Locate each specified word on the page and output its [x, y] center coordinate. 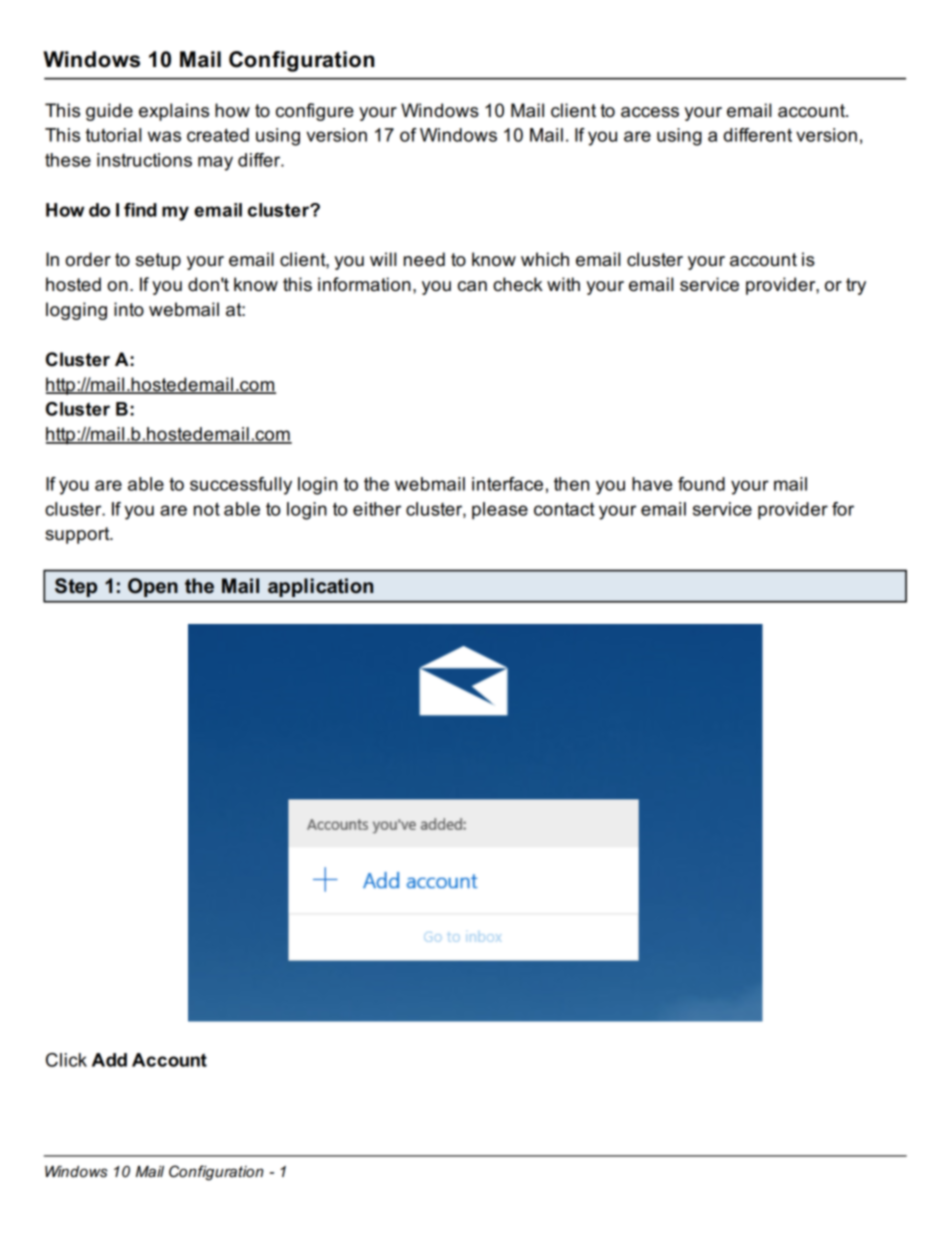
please [500, 511]
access [650, 112]
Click [66, 1060]
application [320, 587]
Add [109, 1060]
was [164, 136]
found [701, 484]
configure [315, 112]
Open [153, 587]
